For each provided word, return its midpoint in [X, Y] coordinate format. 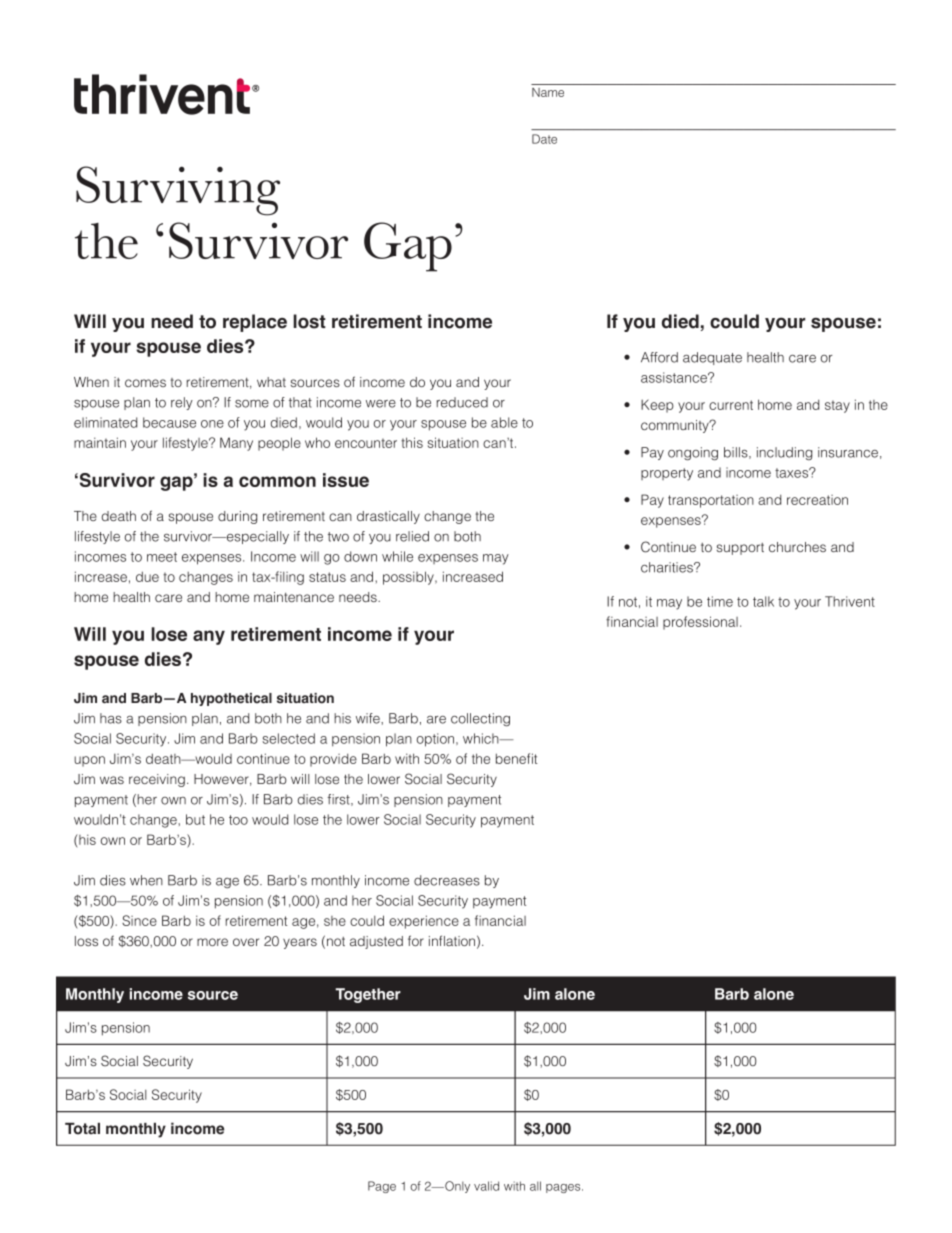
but [195, 819]
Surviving [178, 191]
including [784, 453]
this [412, 442]
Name [548, 92]
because [169, 422]
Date [544, 139]
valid [486, 1186]
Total [82, 1129]
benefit [516, 758]
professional [700, 623]
